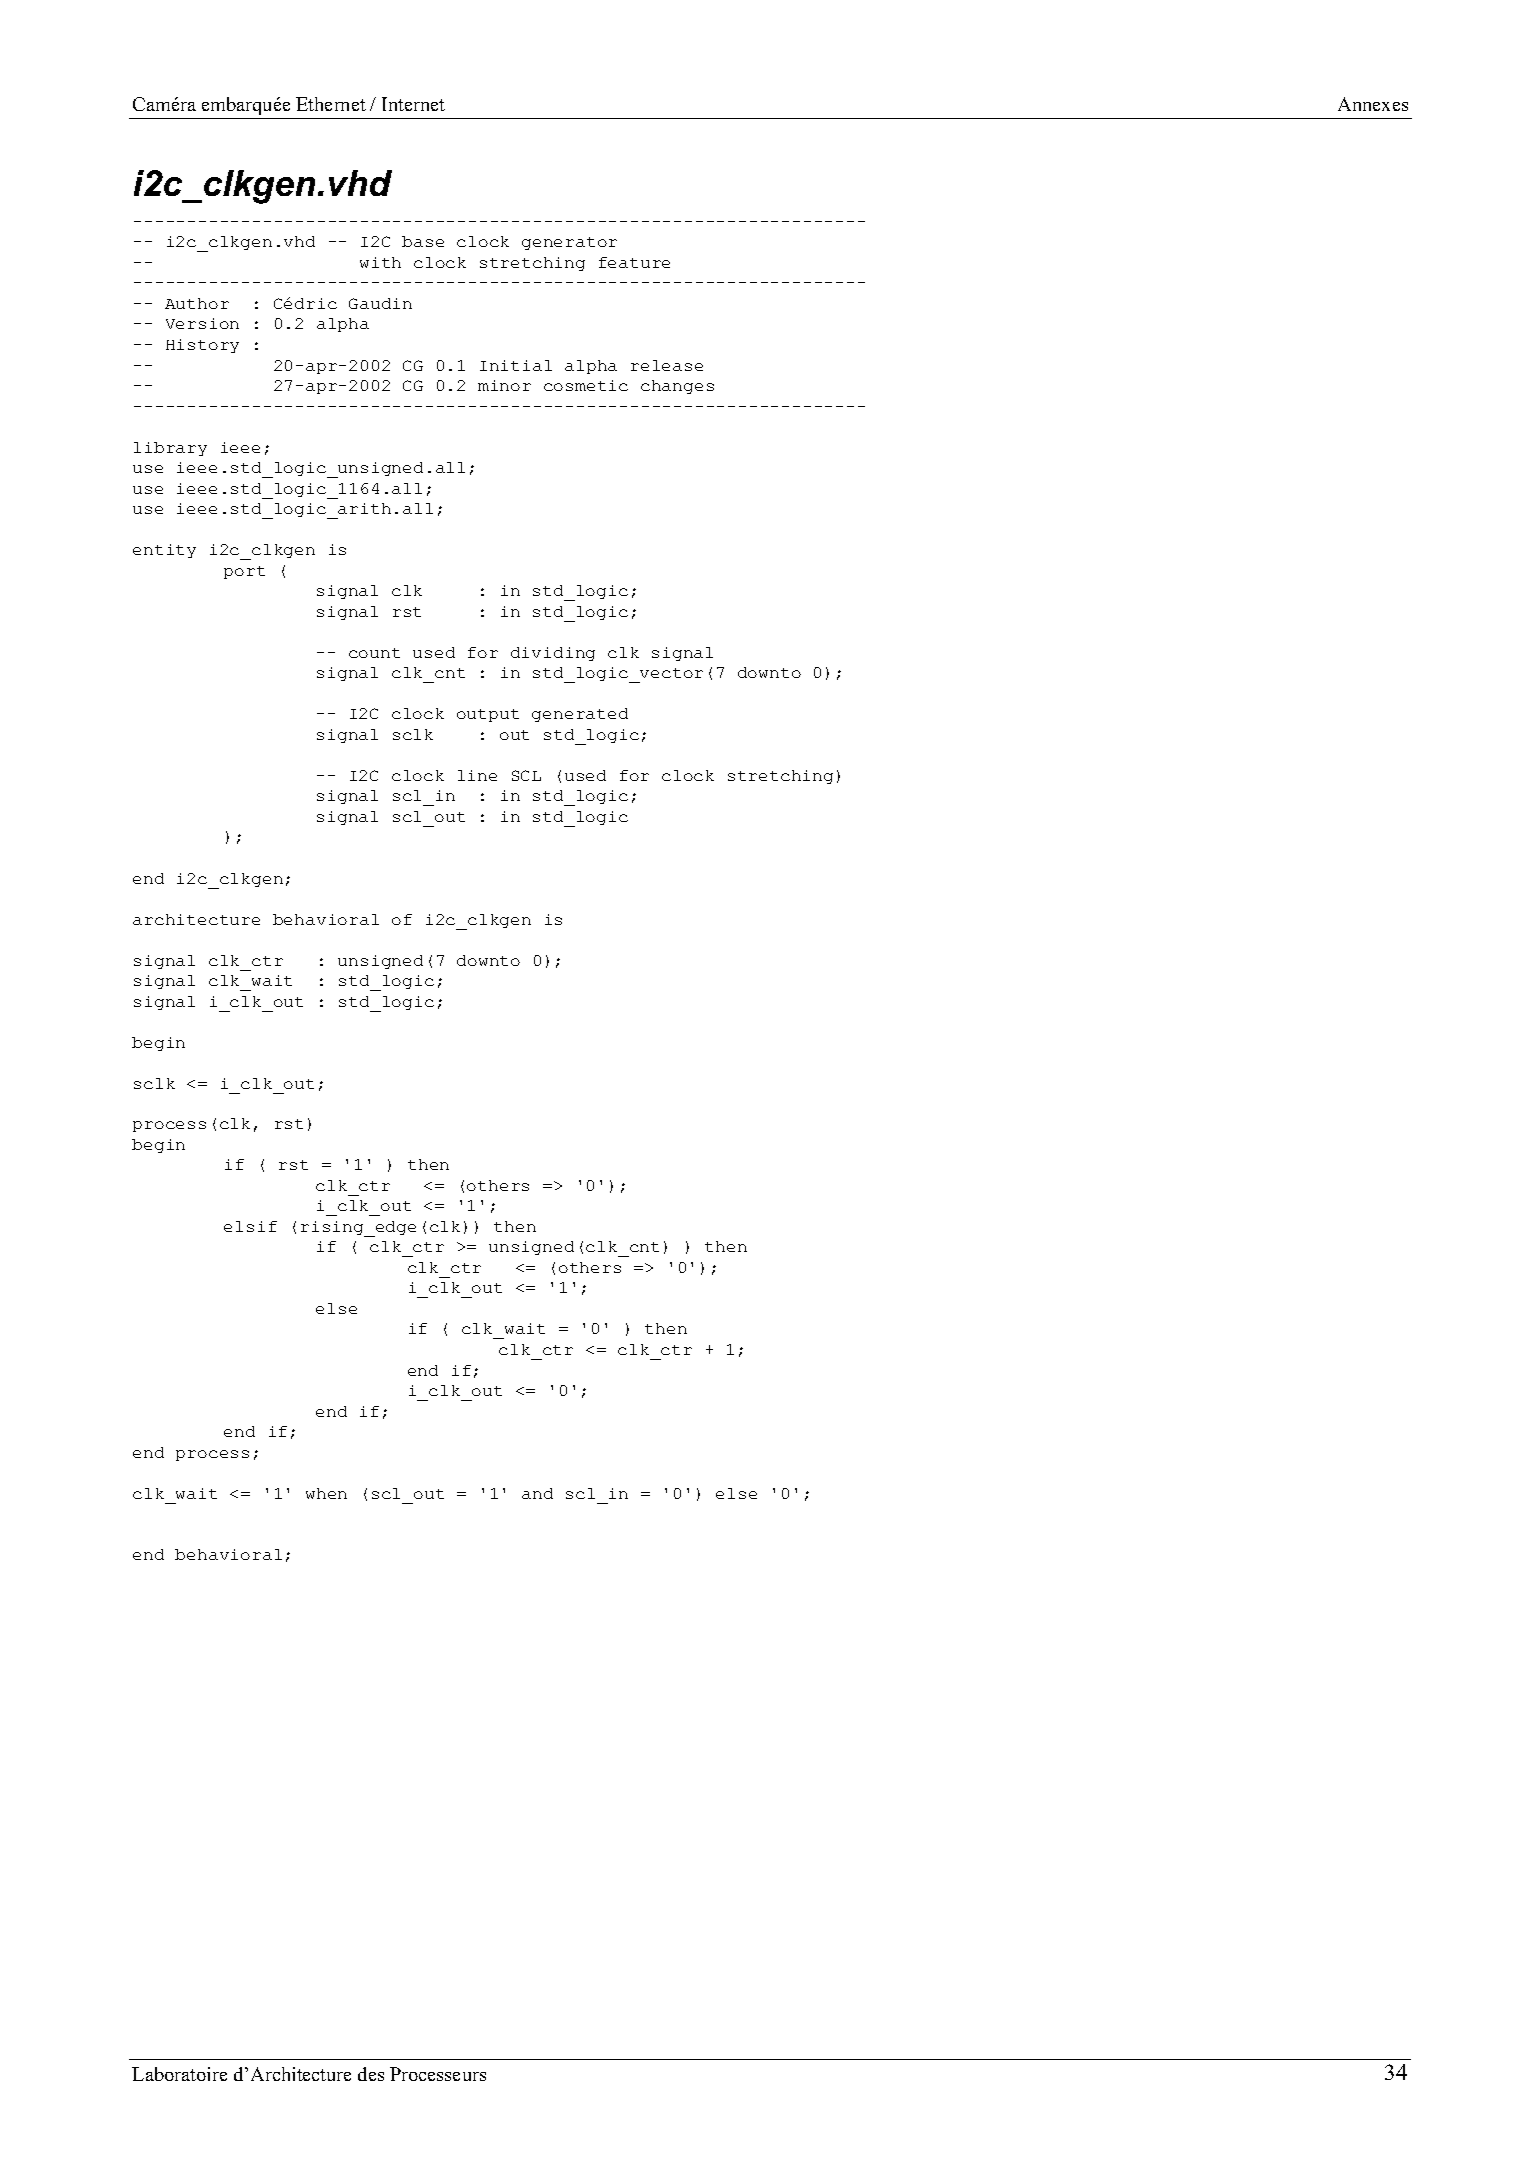 This screenshot has height=2178, width=1539. What do you see at coordinates (1373, 104) in the screenshot?
I see `Annexes` at bounding box center [1373, 104].
